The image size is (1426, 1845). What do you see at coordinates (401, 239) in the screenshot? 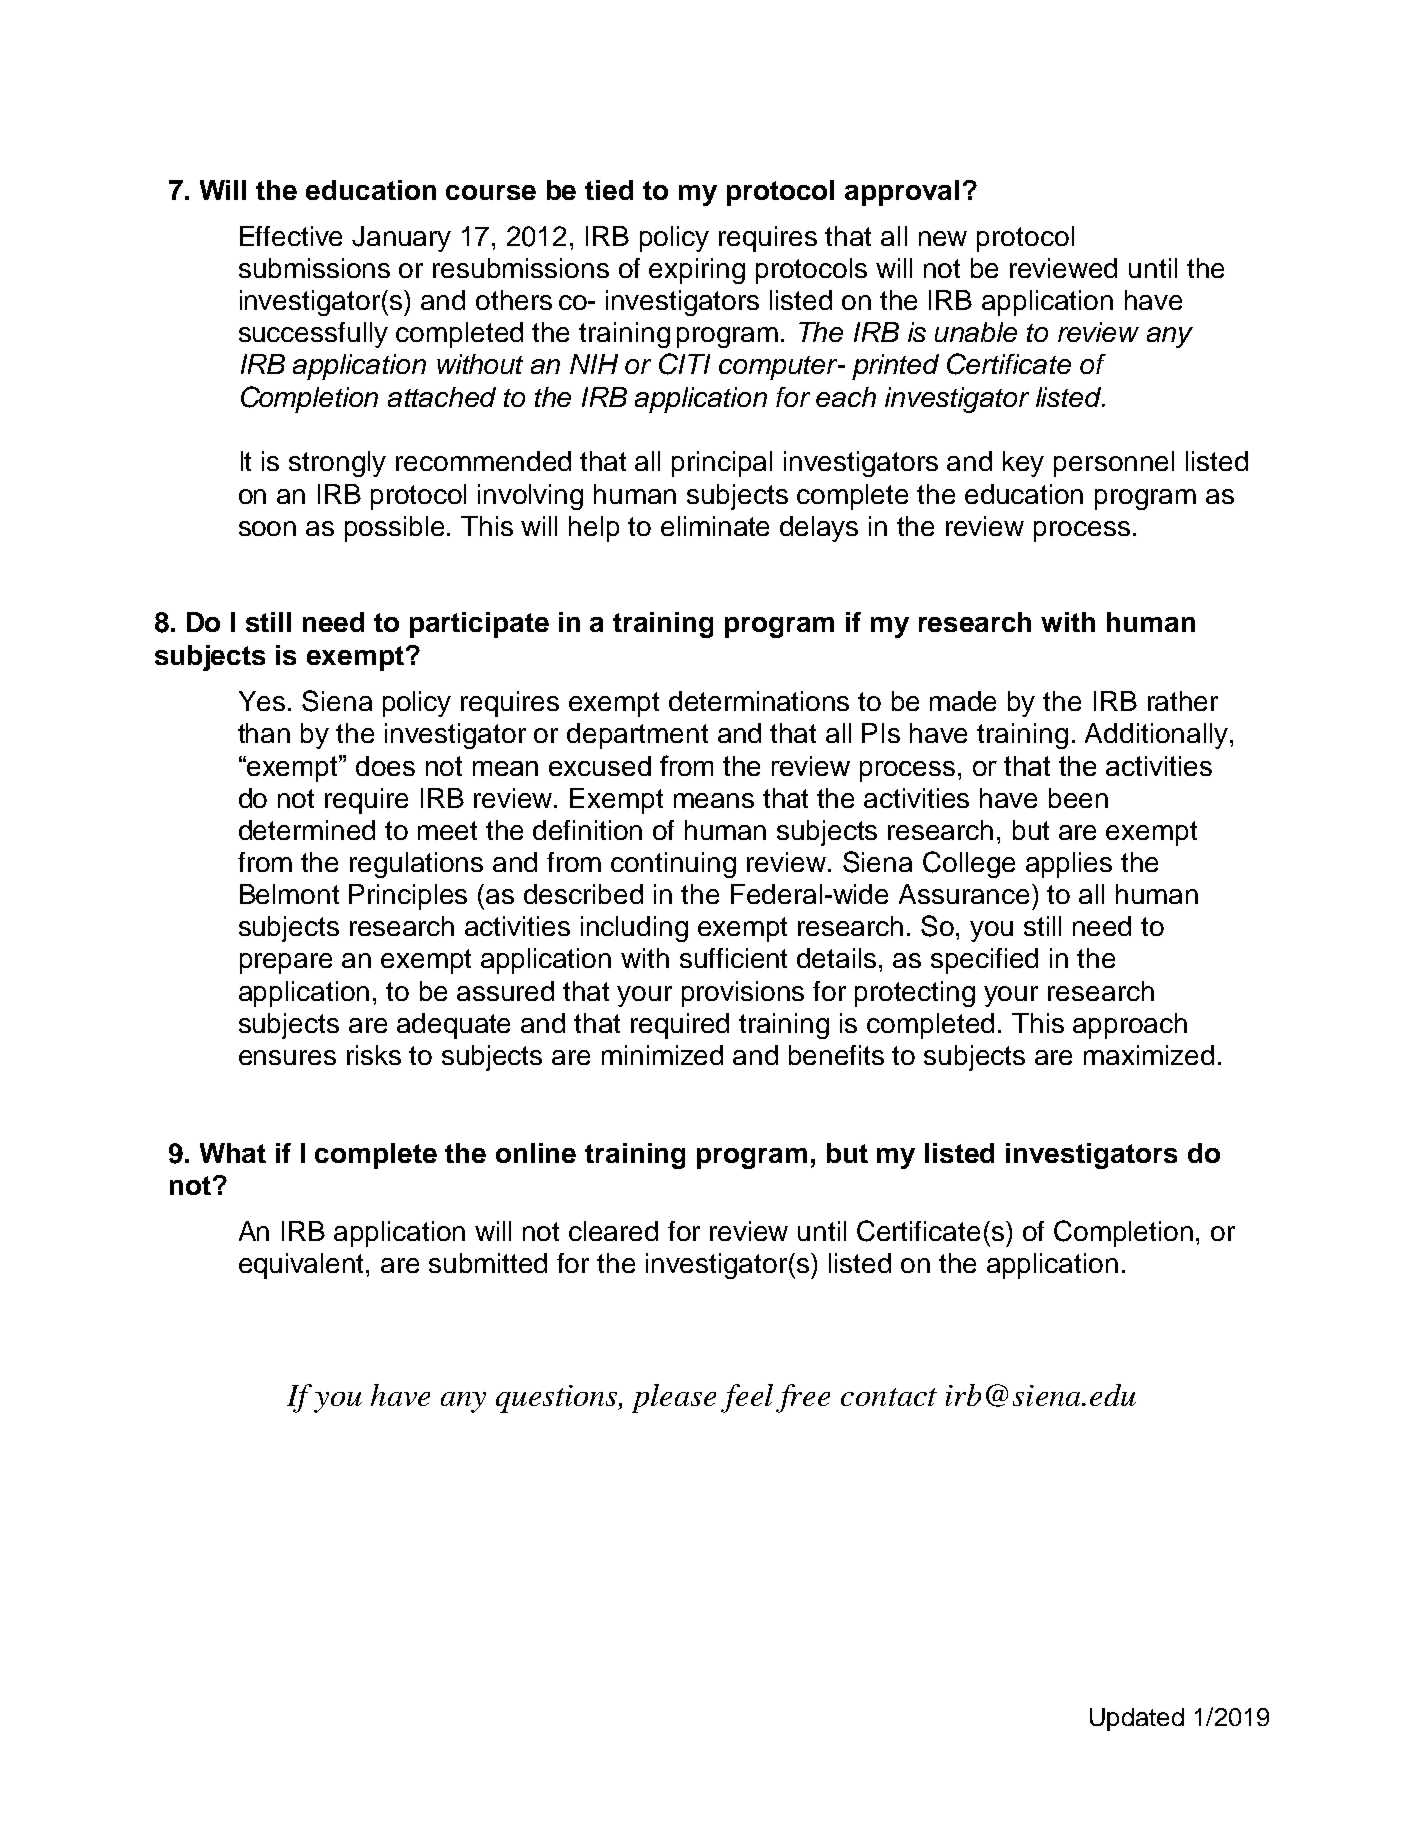
I see `January` at bounding box center [401, 239].
